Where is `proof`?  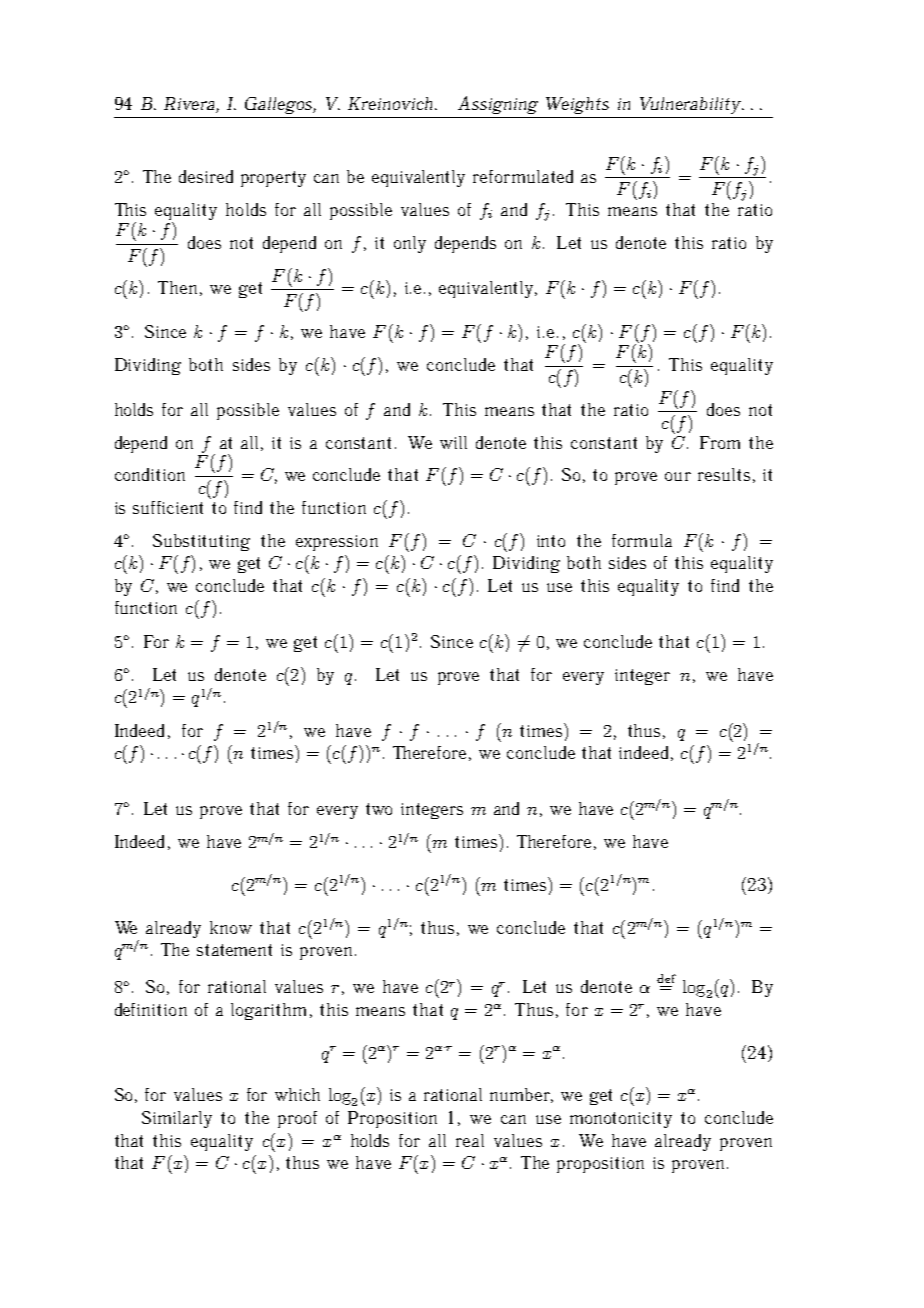
proof is located at coordinates (297, 1119).
